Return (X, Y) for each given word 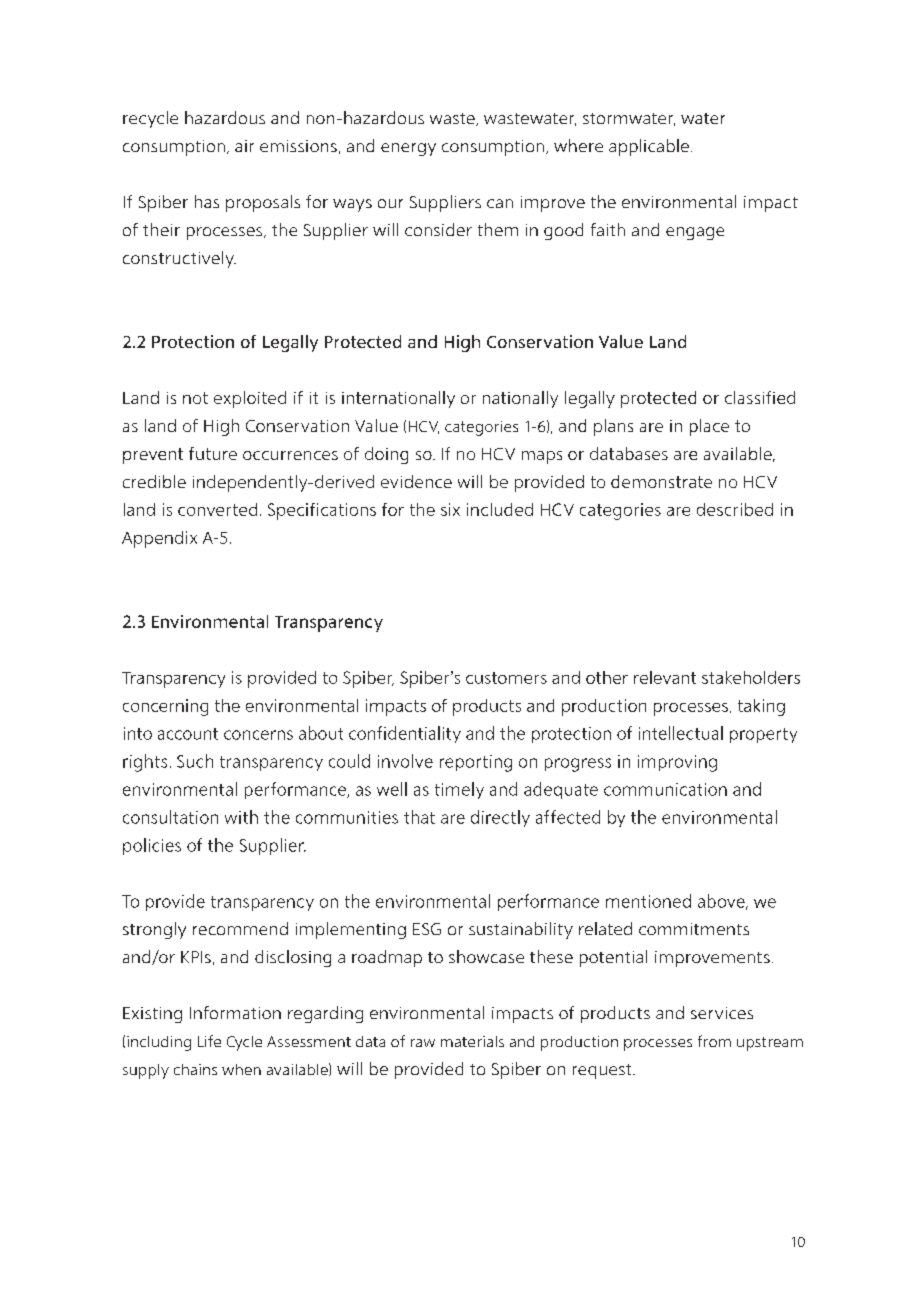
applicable (649, 147)
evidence (416, 481)
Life (209, 1041)
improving (677, 763)
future (213, 453)
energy (408, 149)
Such (195, 761)
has (207, 201)
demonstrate (661, 481)
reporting (476, 763)
